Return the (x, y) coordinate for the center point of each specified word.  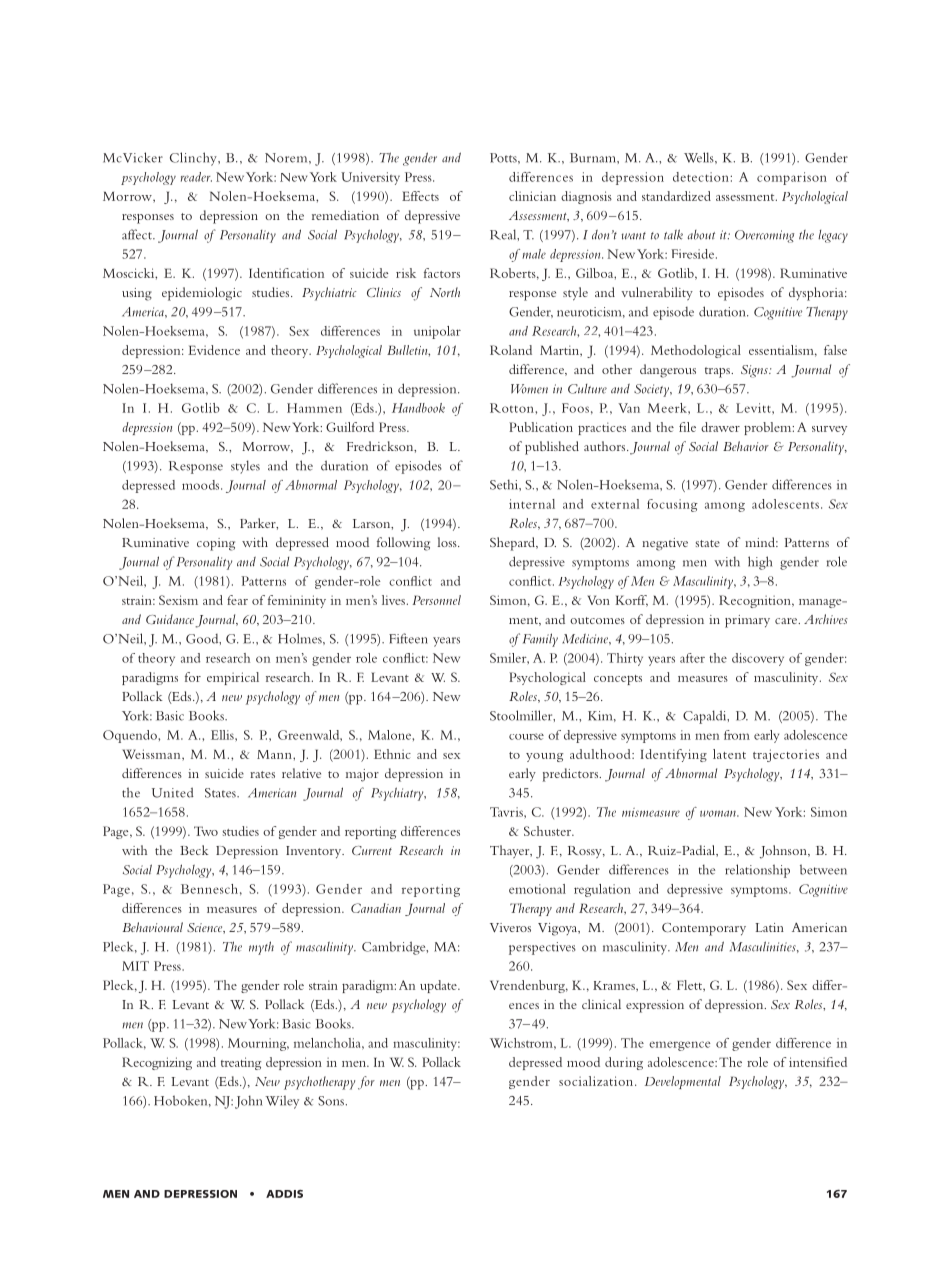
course (526, 736)
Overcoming (764, 236)
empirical (233, 678)
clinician (532, 196)
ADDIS (284, 1194)
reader (196, 177)
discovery (758, 659)
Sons (331, 1101)
